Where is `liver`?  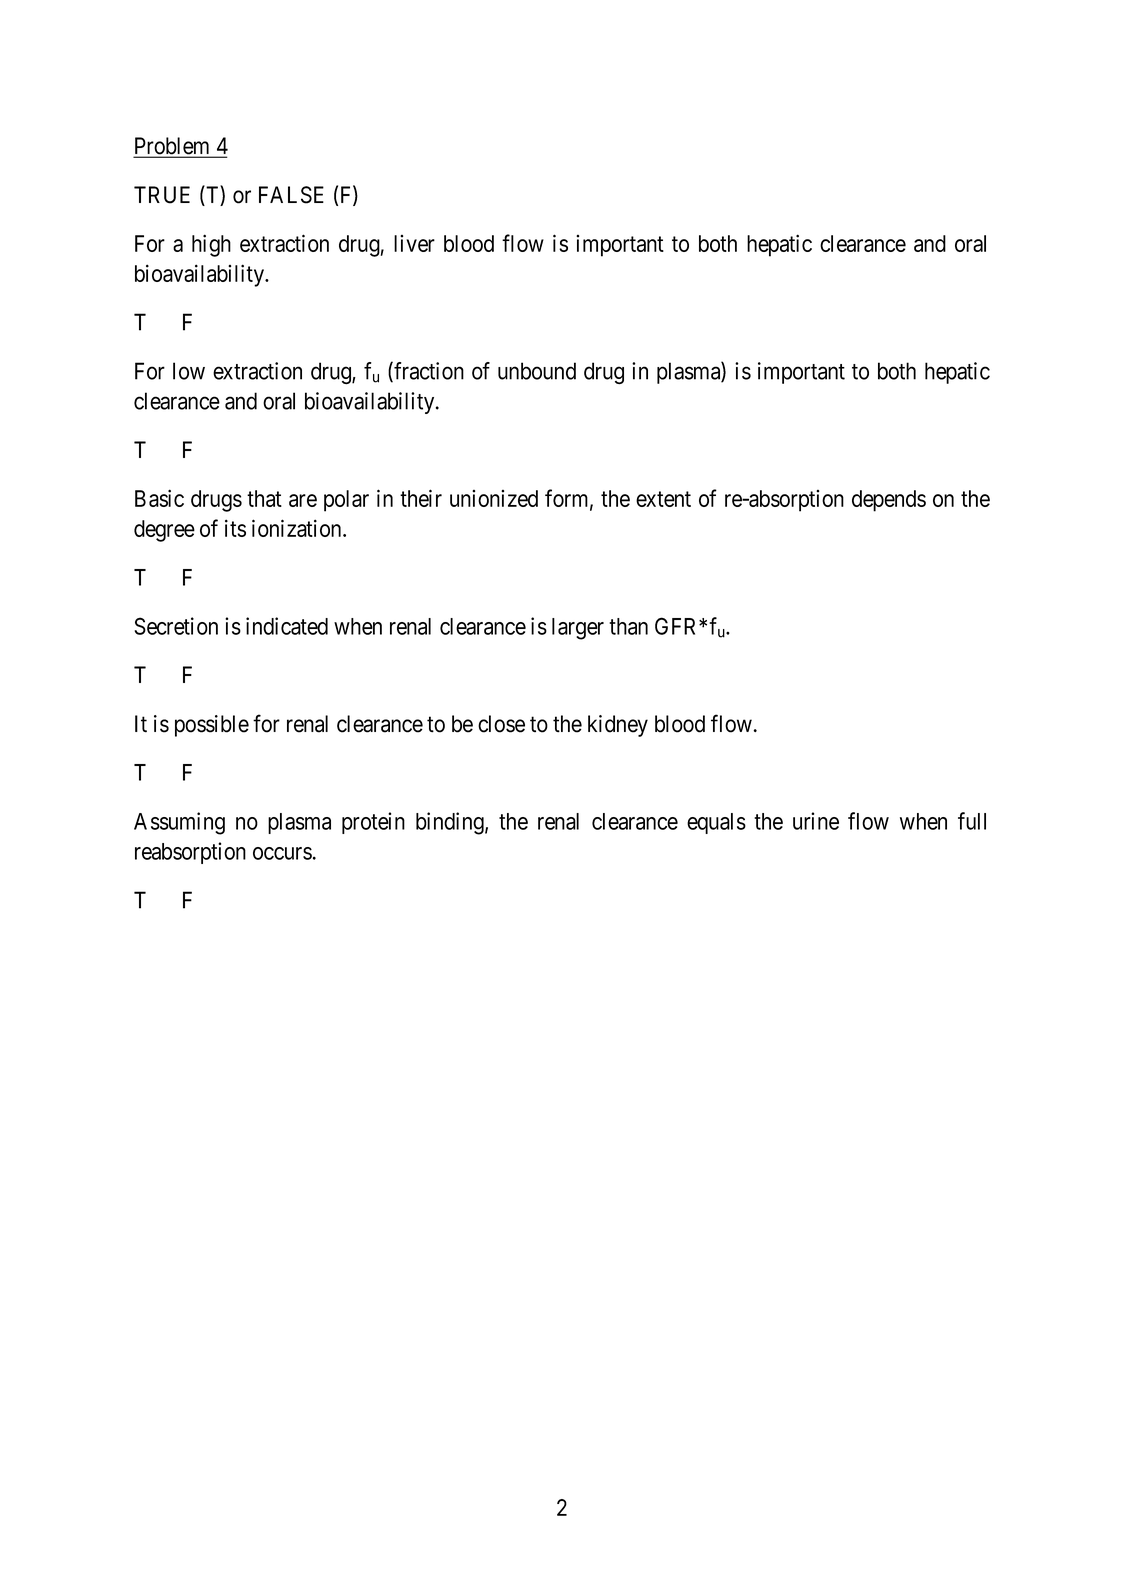
liver is located at coordinates (414, 243).
